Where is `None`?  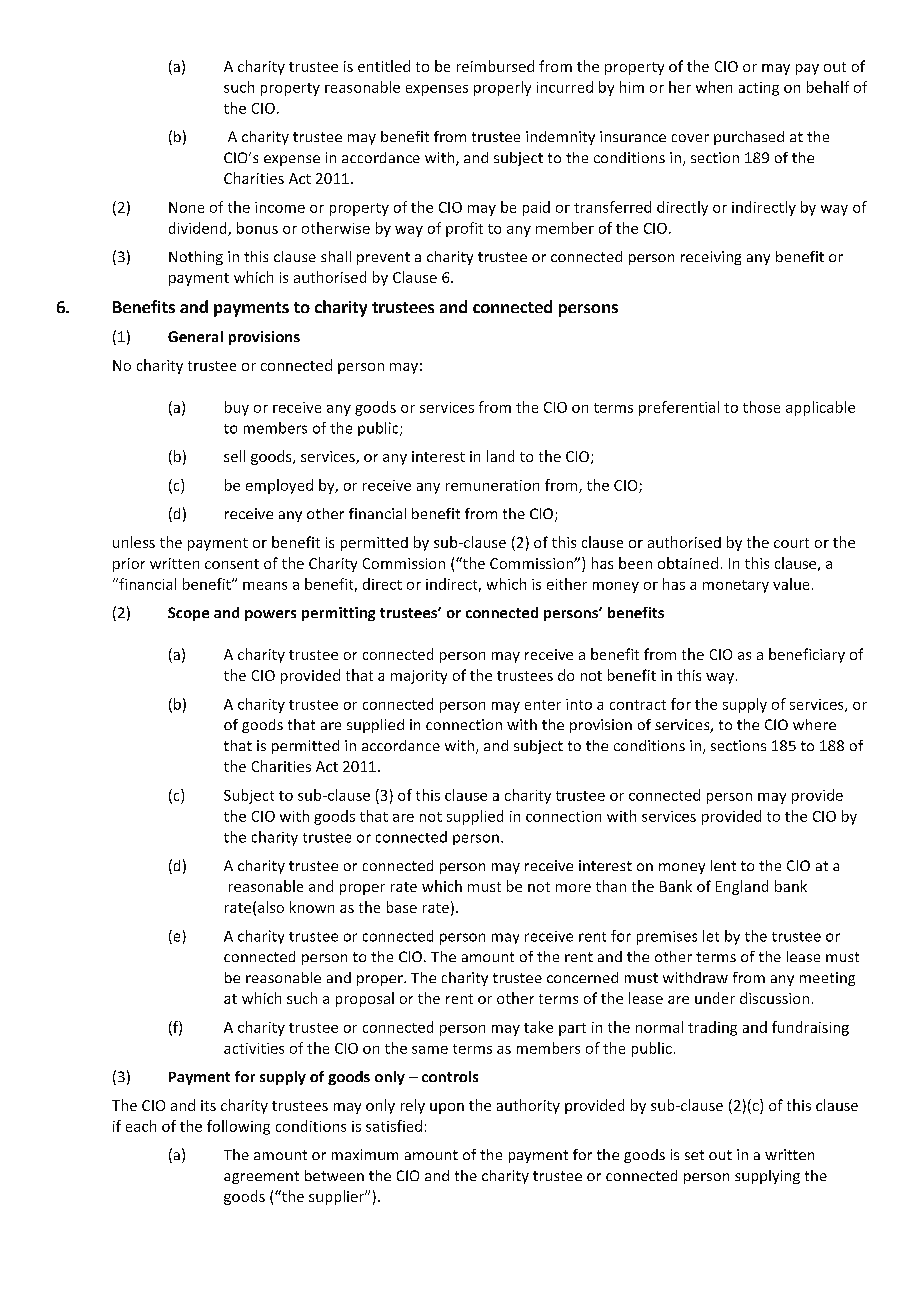
None is located at coordinates (186, 207).
